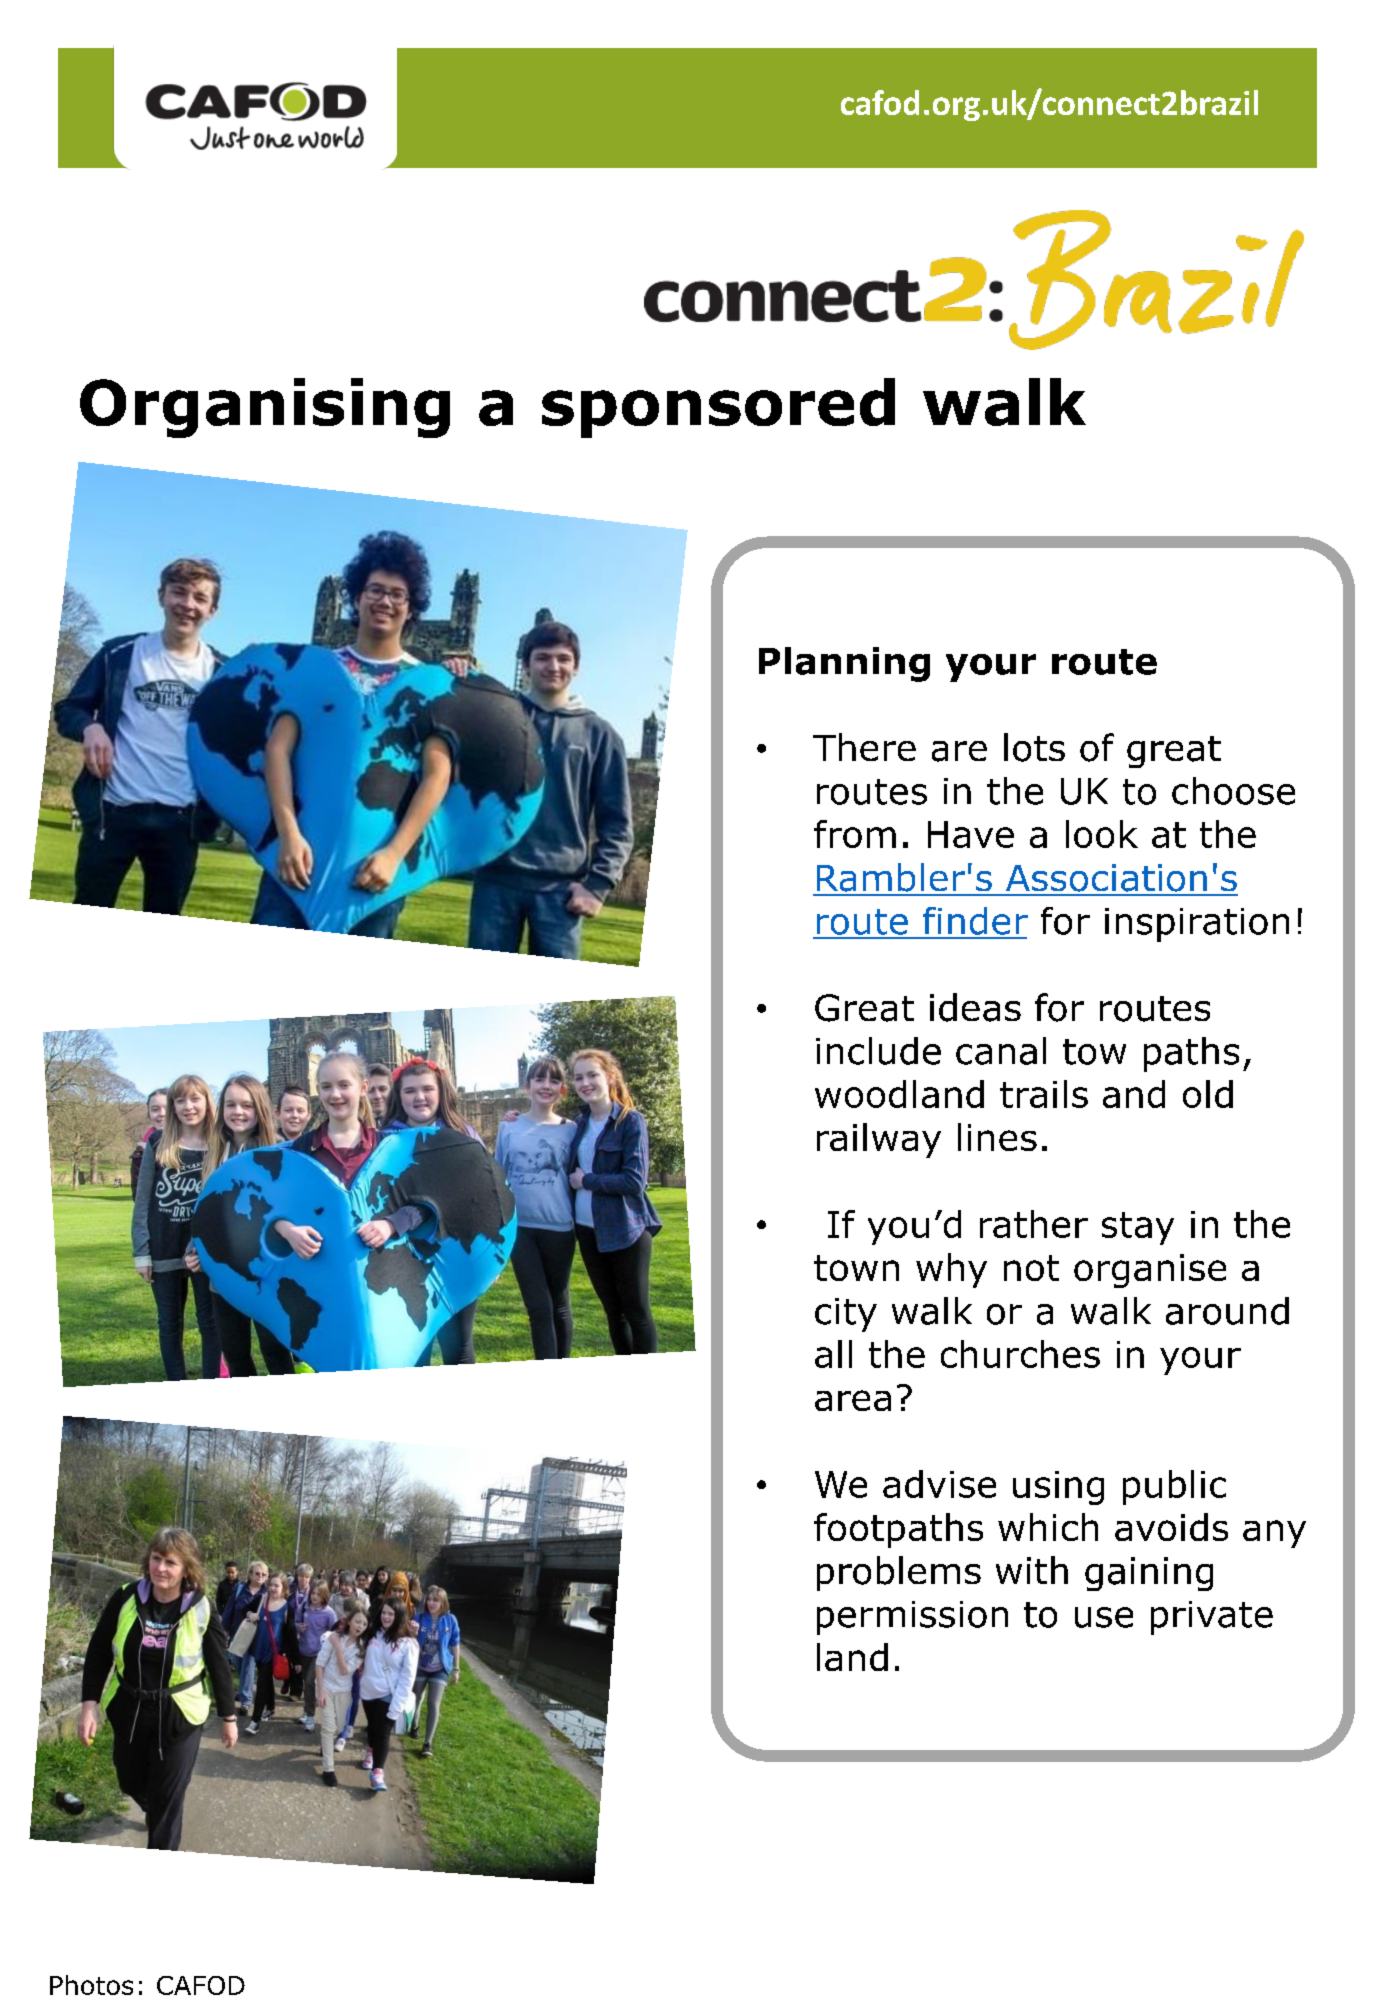 This screenshot has height=2011, width=1392. What do you see at coordinates (718, 408) in the screenshot?
I see `sponsored` at bounding box center [718, 408].
